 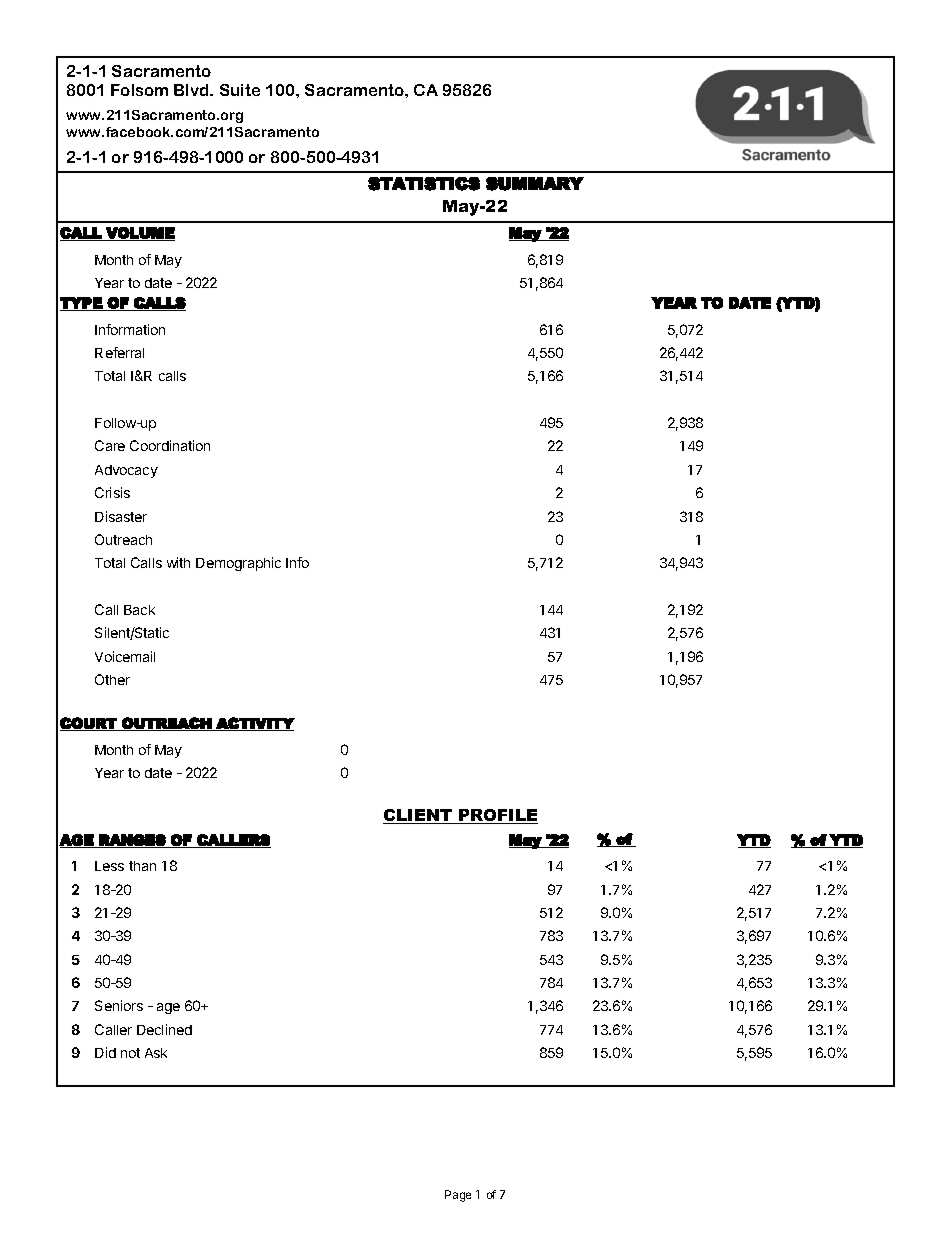 What do you see at coordinates (125, 656) in the screenshot?
I see `Voicemail` at bounding box center [125, 656].
